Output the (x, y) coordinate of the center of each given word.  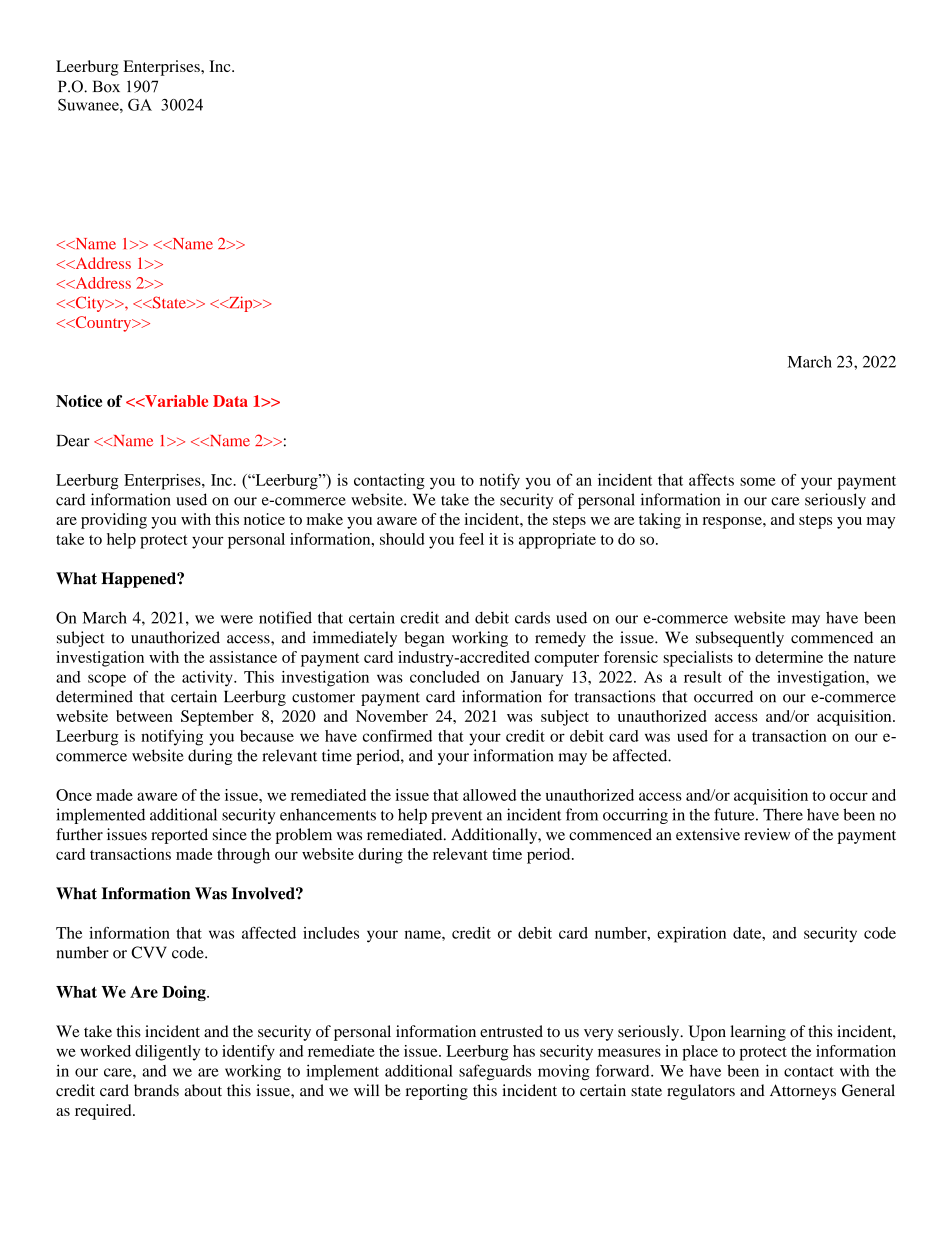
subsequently (740, 639)
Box (106, 86)
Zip (241, 304)
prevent (457, 817)
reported (179, 836)
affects (711, 479)
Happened (139, 580)
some (758, 481)
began (424, 639)
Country (103, 324)
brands (156, 1090)
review (767, 834)
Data (230, 401)
